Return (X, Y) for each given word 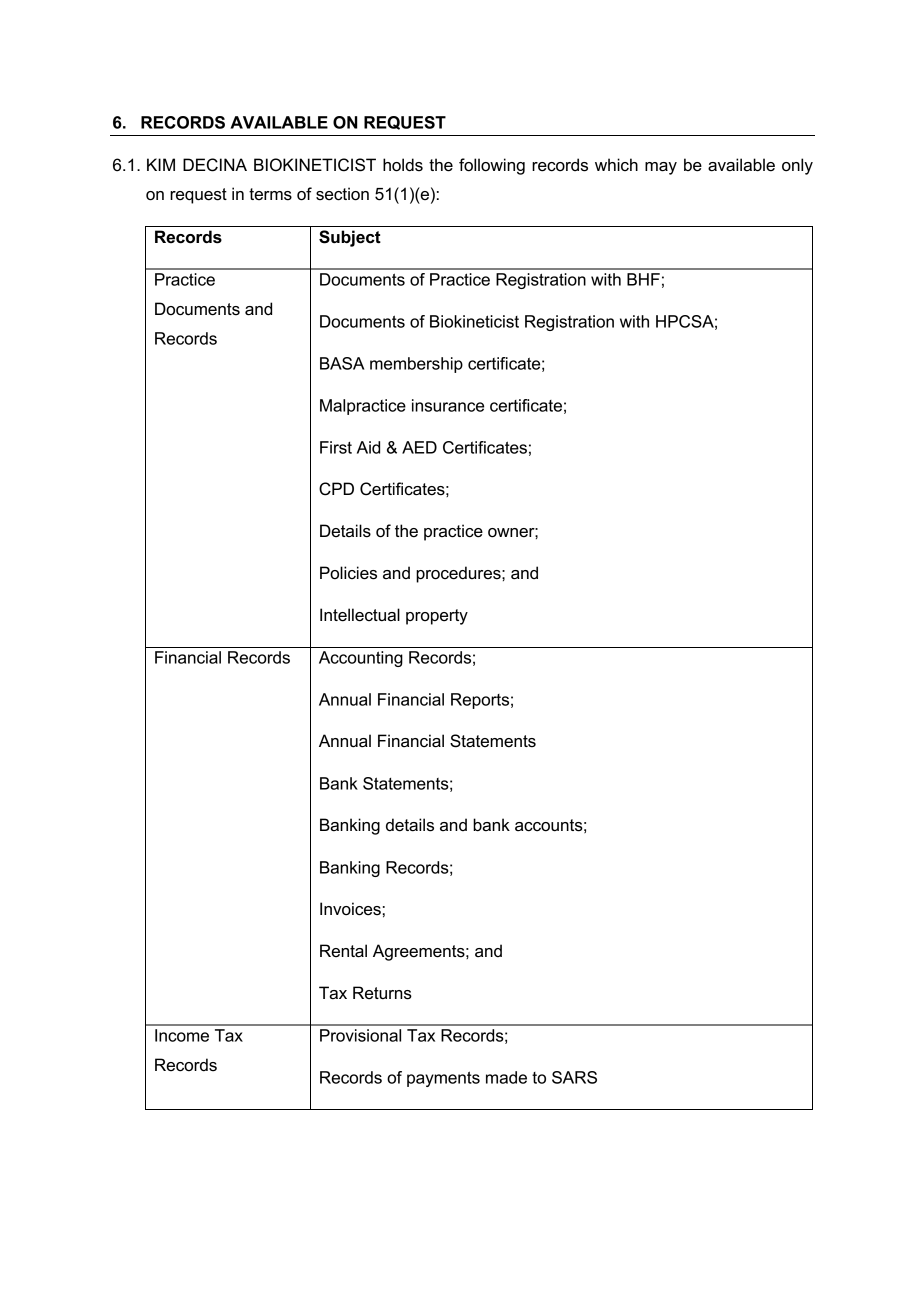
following (492, 166)
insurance (448, 405)
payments (443, 1079)
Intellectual (360, 615)
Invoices (350, 909)
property (437, 617)
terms (270, 194)
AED (419, 447)
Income (182, 1035)
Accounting (361, 659)
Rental (343, 951)
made (506, 1077)
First (336, 447)
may (661, 168)
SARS (574, 1077)
